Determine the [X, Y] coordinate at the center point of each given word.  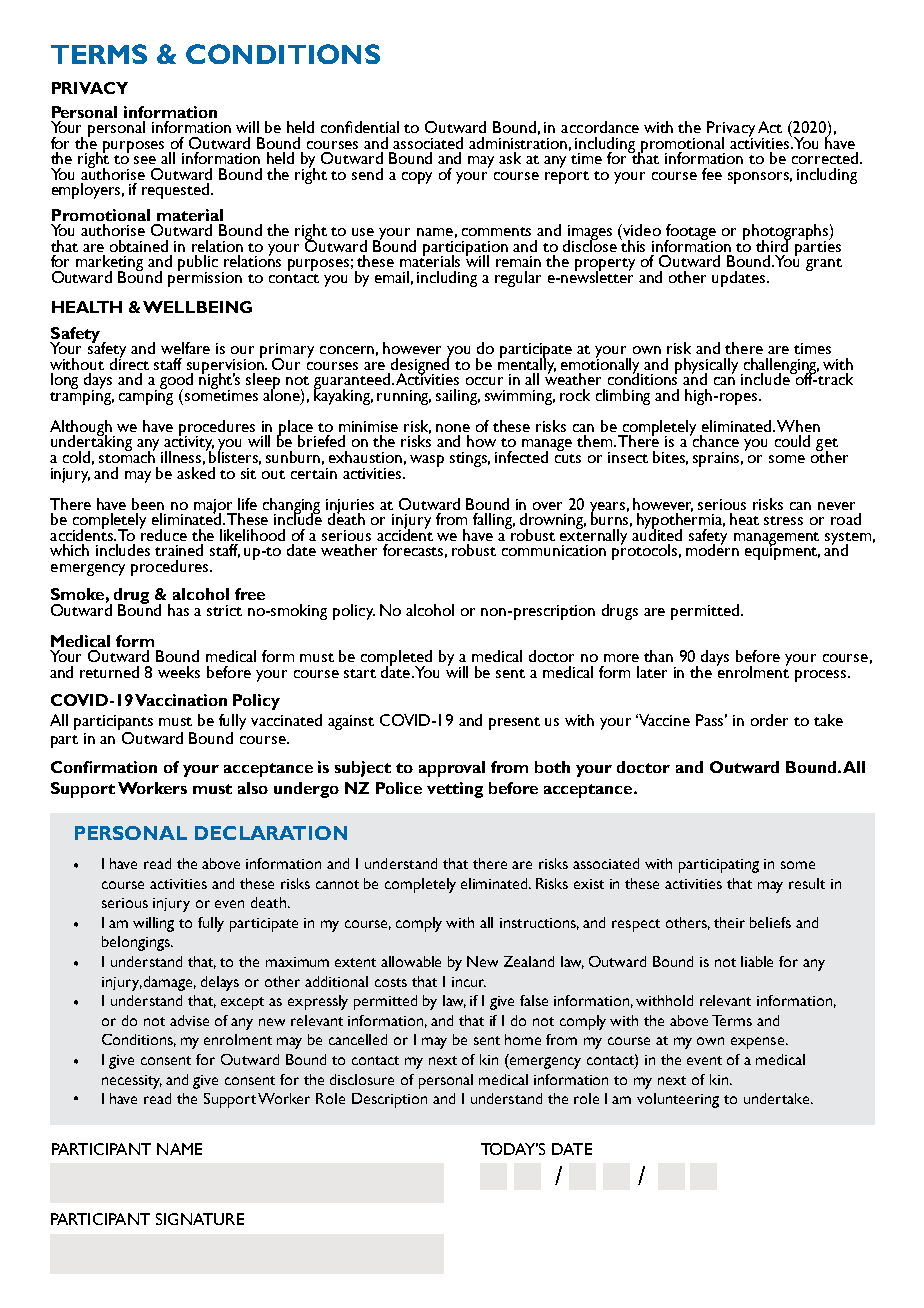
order [769, 720]
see [145, 160]
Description [389, 1100]
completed [396, 659]
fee [712, 174]
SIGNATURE [200, 1219]
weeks [179, 672]
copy [417, 178]
